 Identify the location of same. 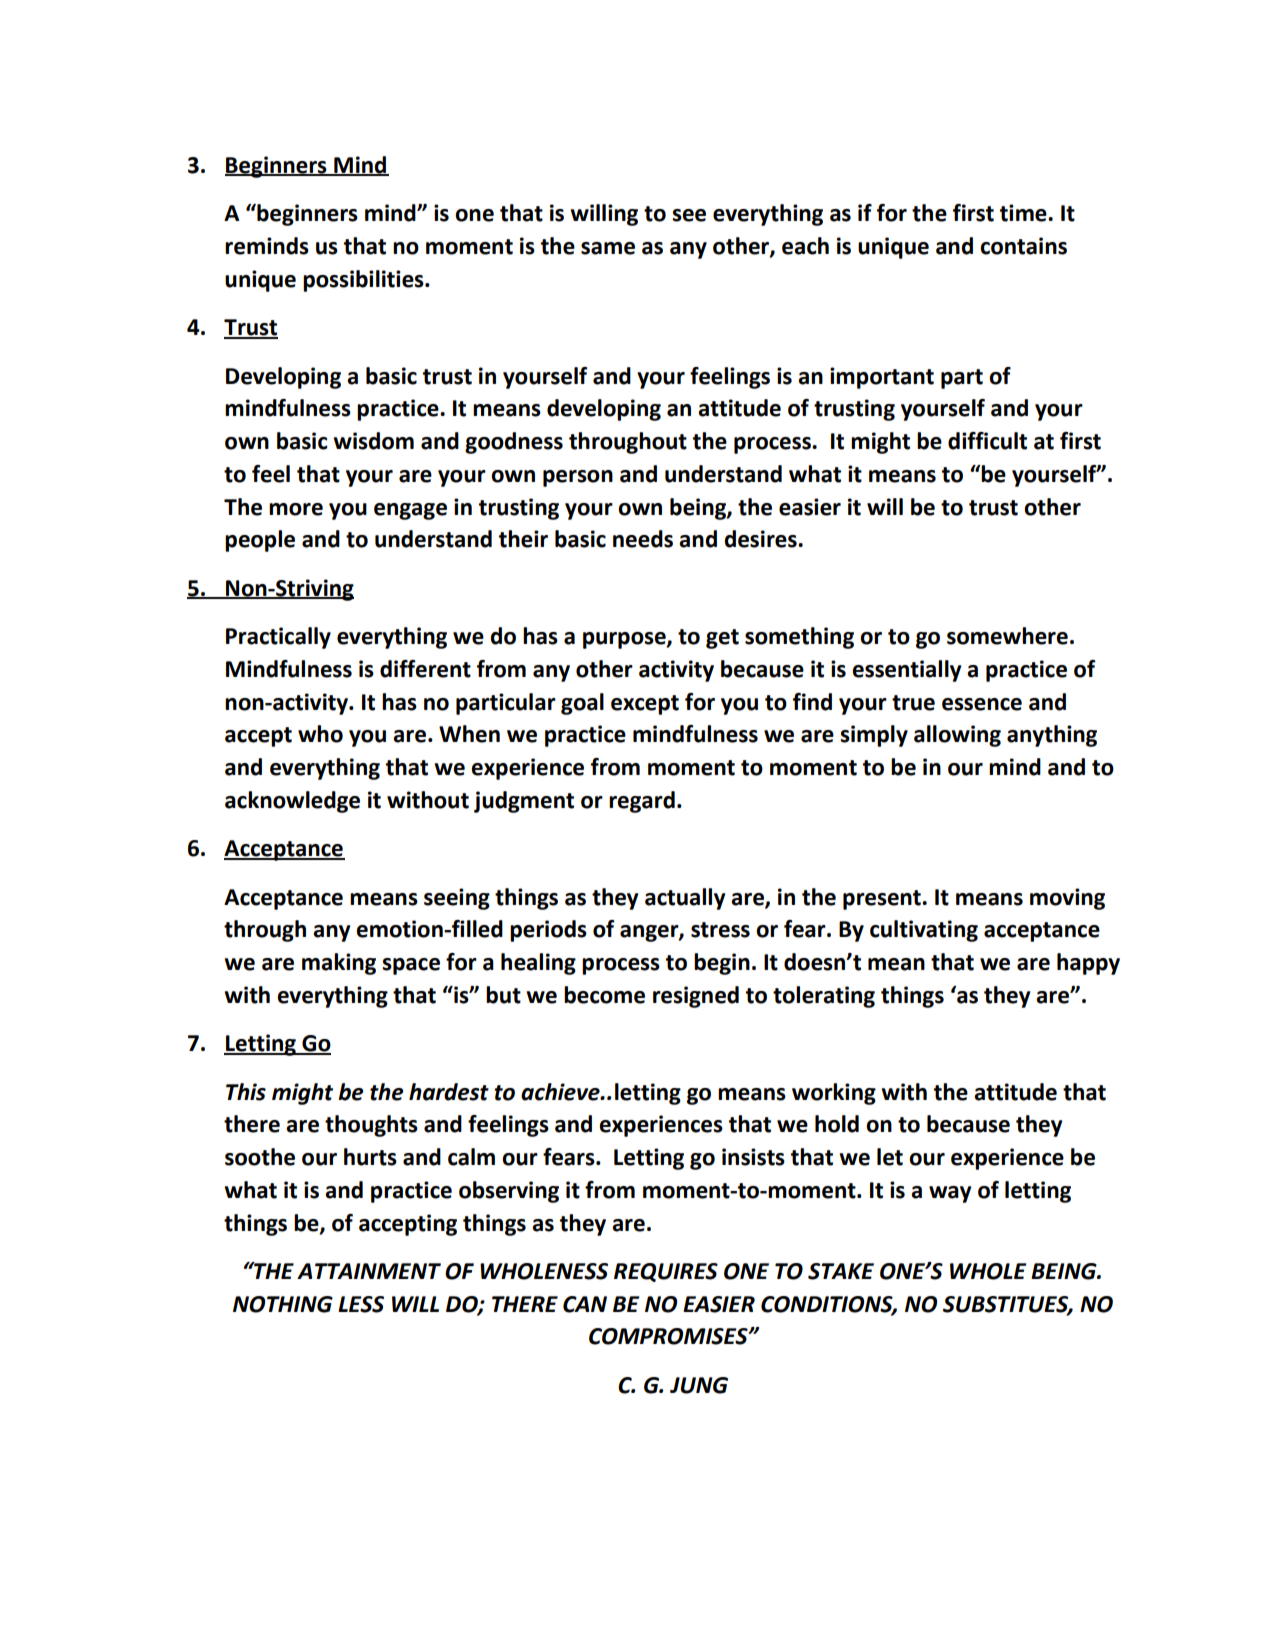
(608, 248).
